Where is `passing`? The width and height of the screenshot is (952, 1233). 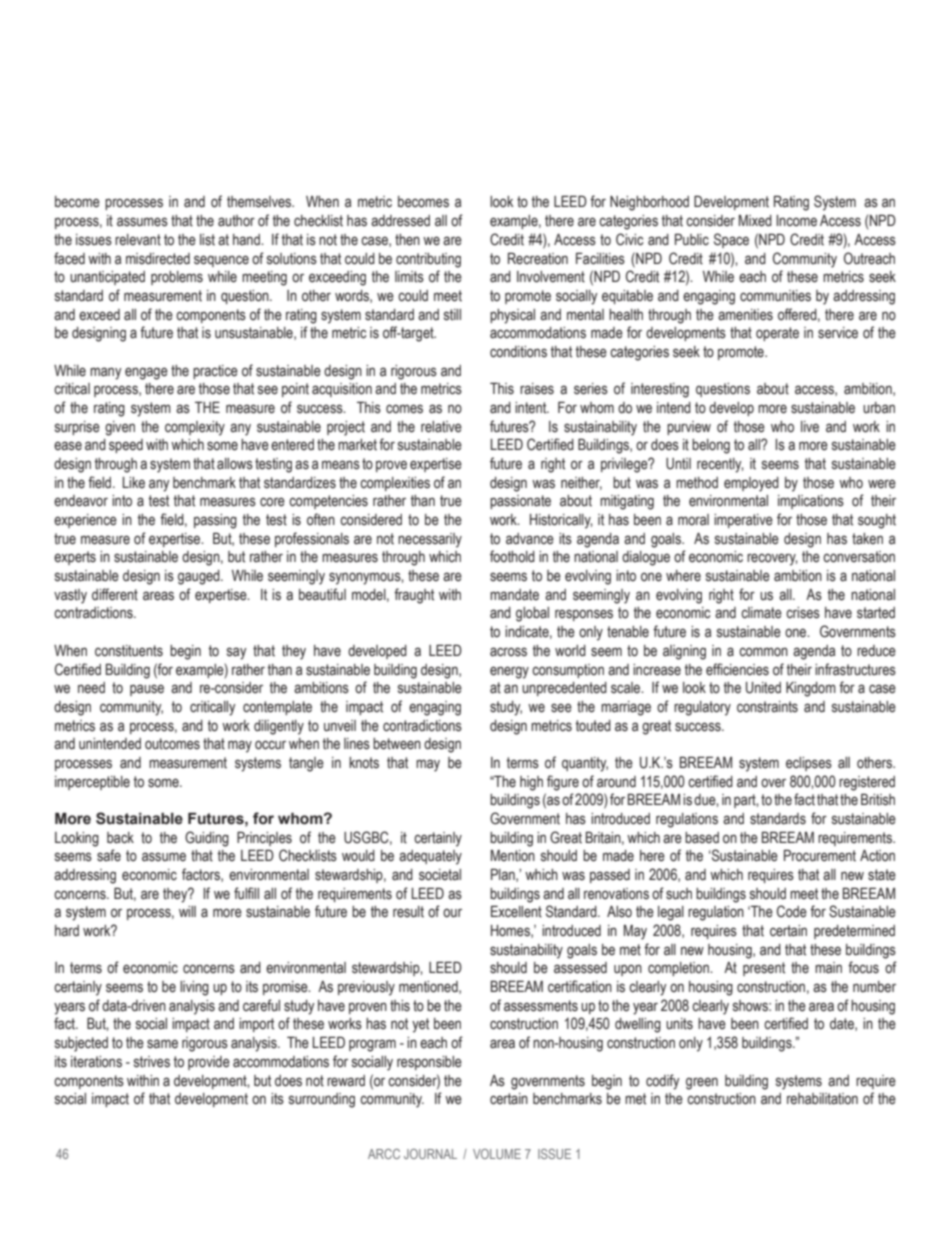
passing is located at coordinates (215, 521).
